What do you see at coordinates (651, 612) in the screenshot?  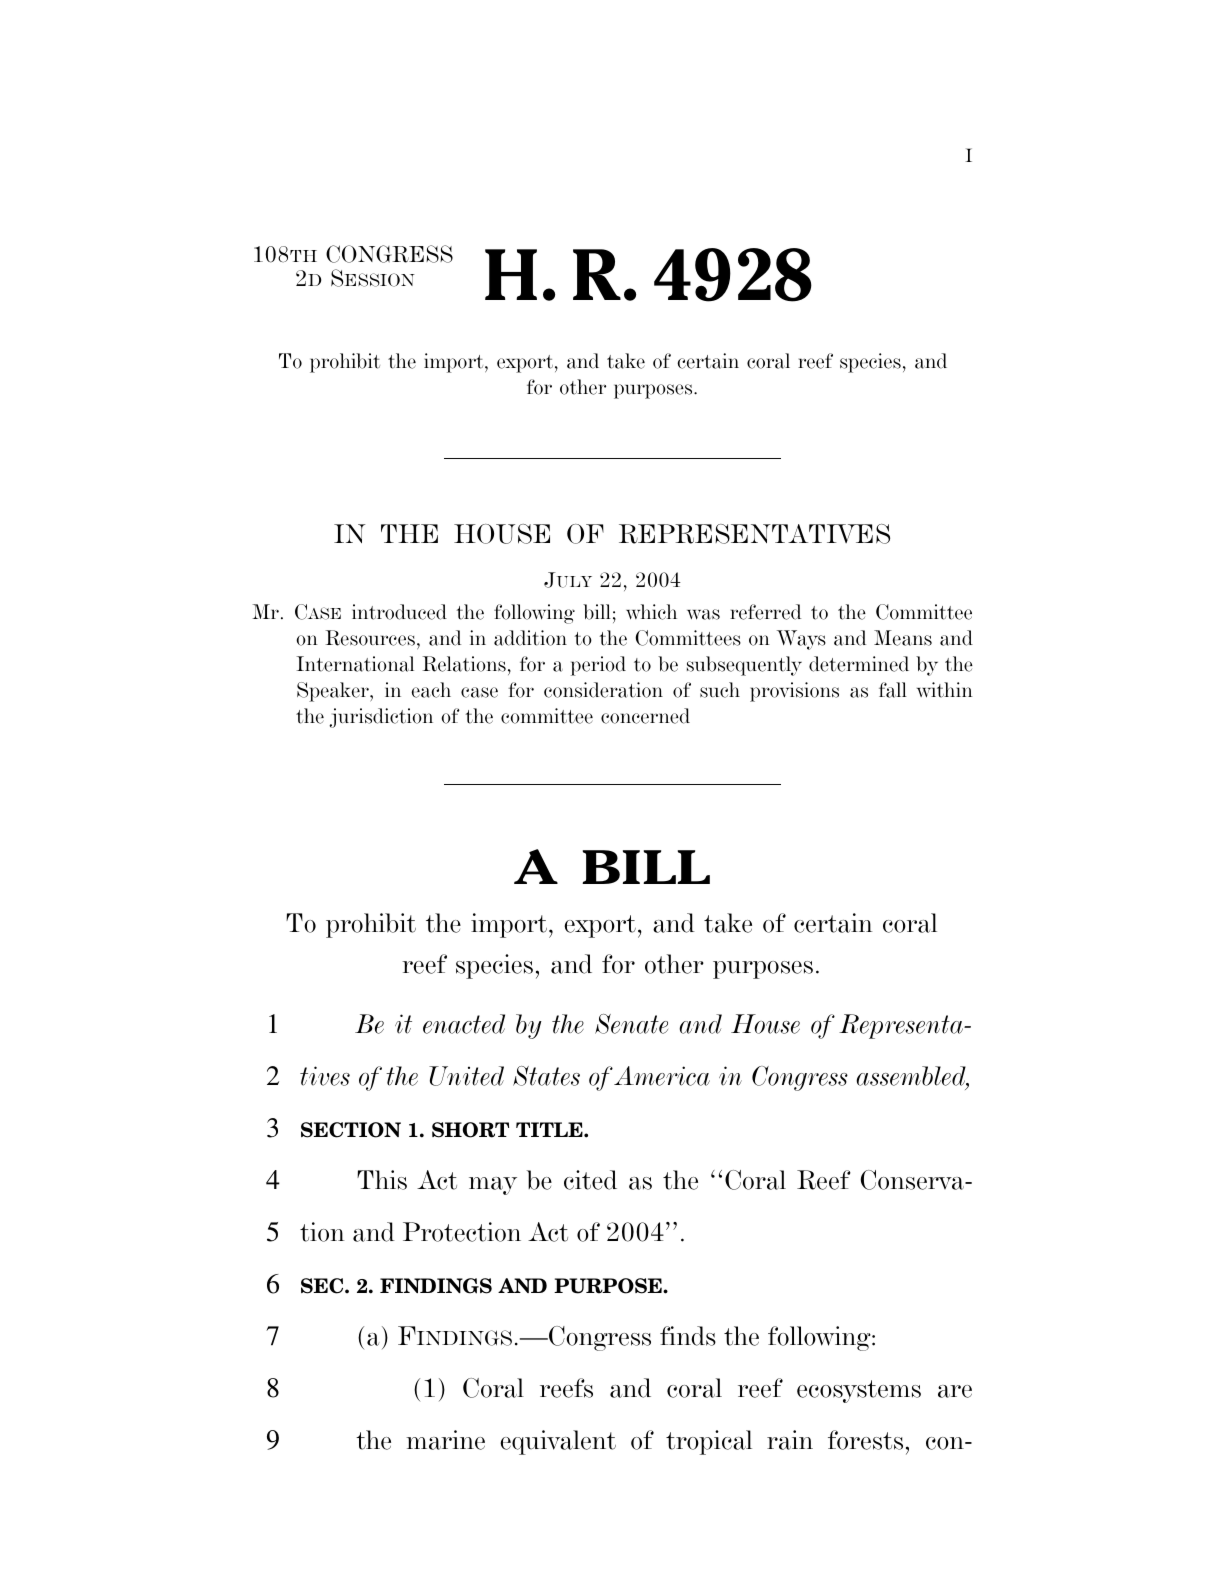 I see `which` at bounding box center [651, 612].
